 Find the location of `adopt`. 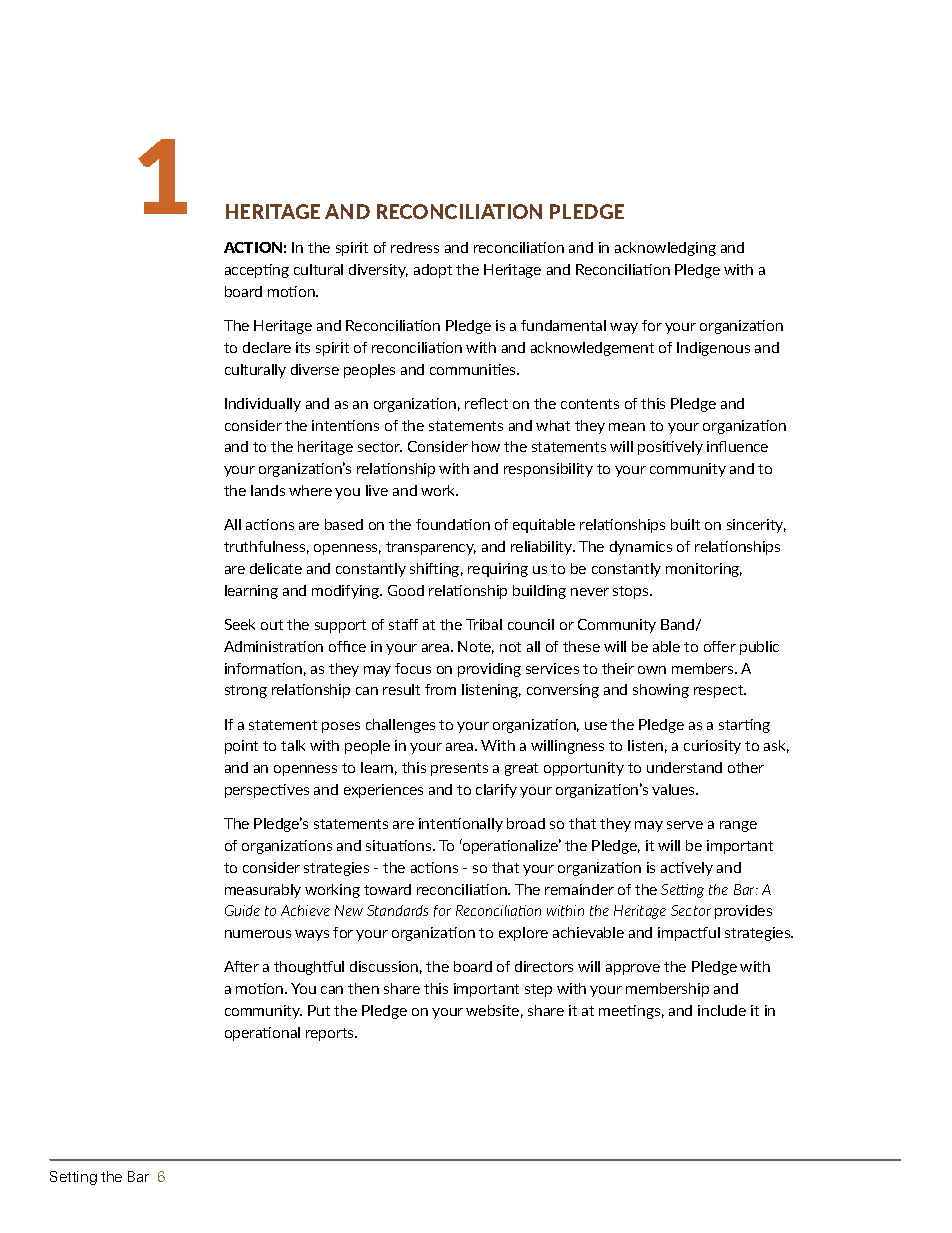

adopt is located at coordinates (433, 271).
